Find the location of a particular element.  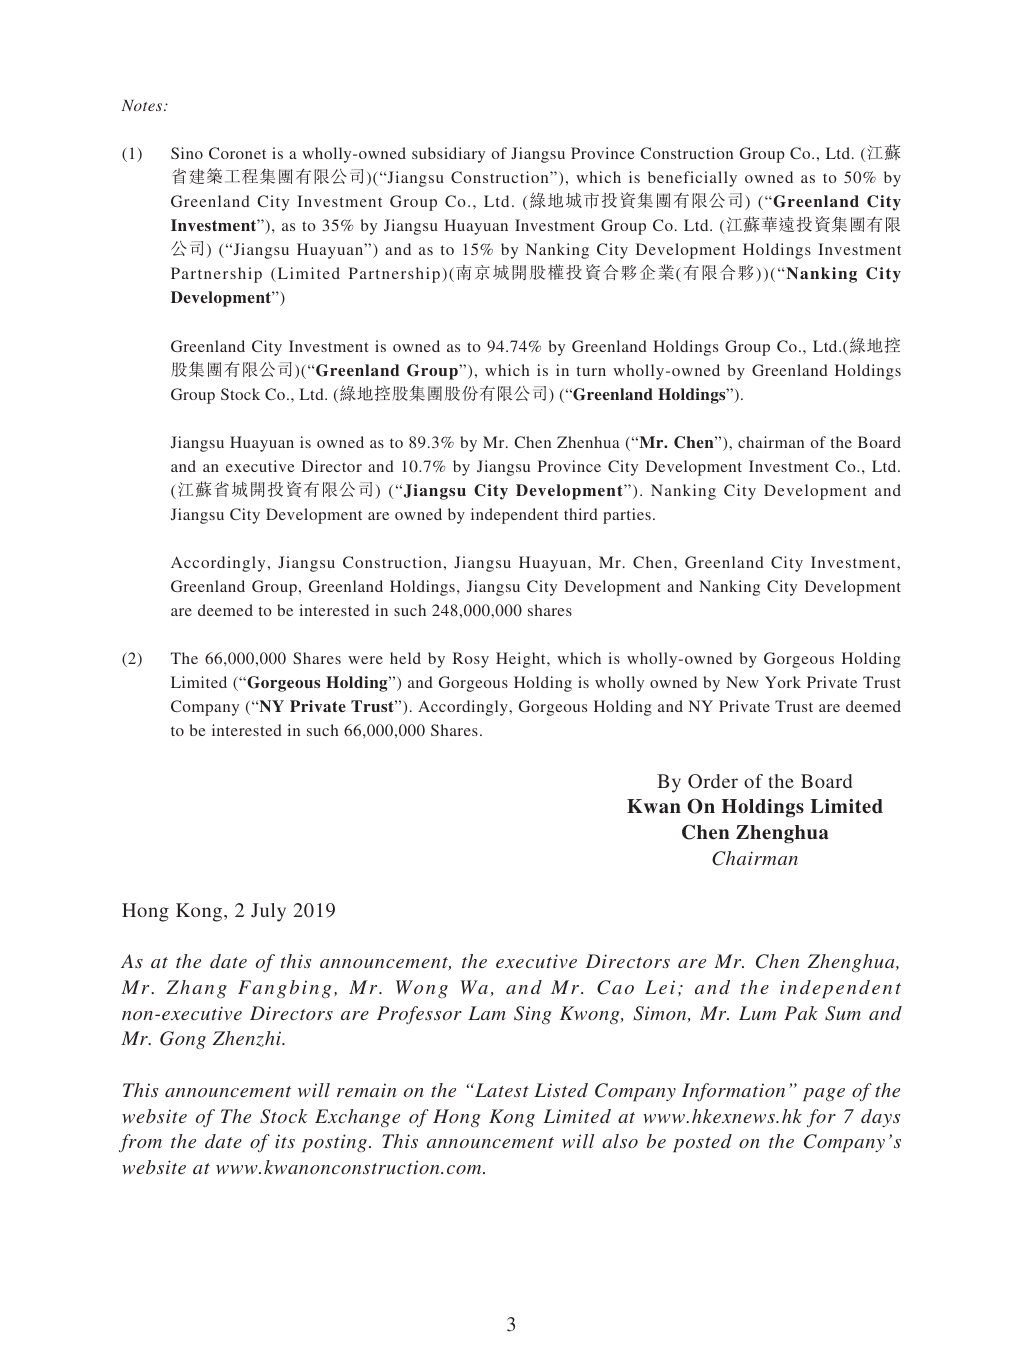

subsidiary is located at coordinates (448, 155).
